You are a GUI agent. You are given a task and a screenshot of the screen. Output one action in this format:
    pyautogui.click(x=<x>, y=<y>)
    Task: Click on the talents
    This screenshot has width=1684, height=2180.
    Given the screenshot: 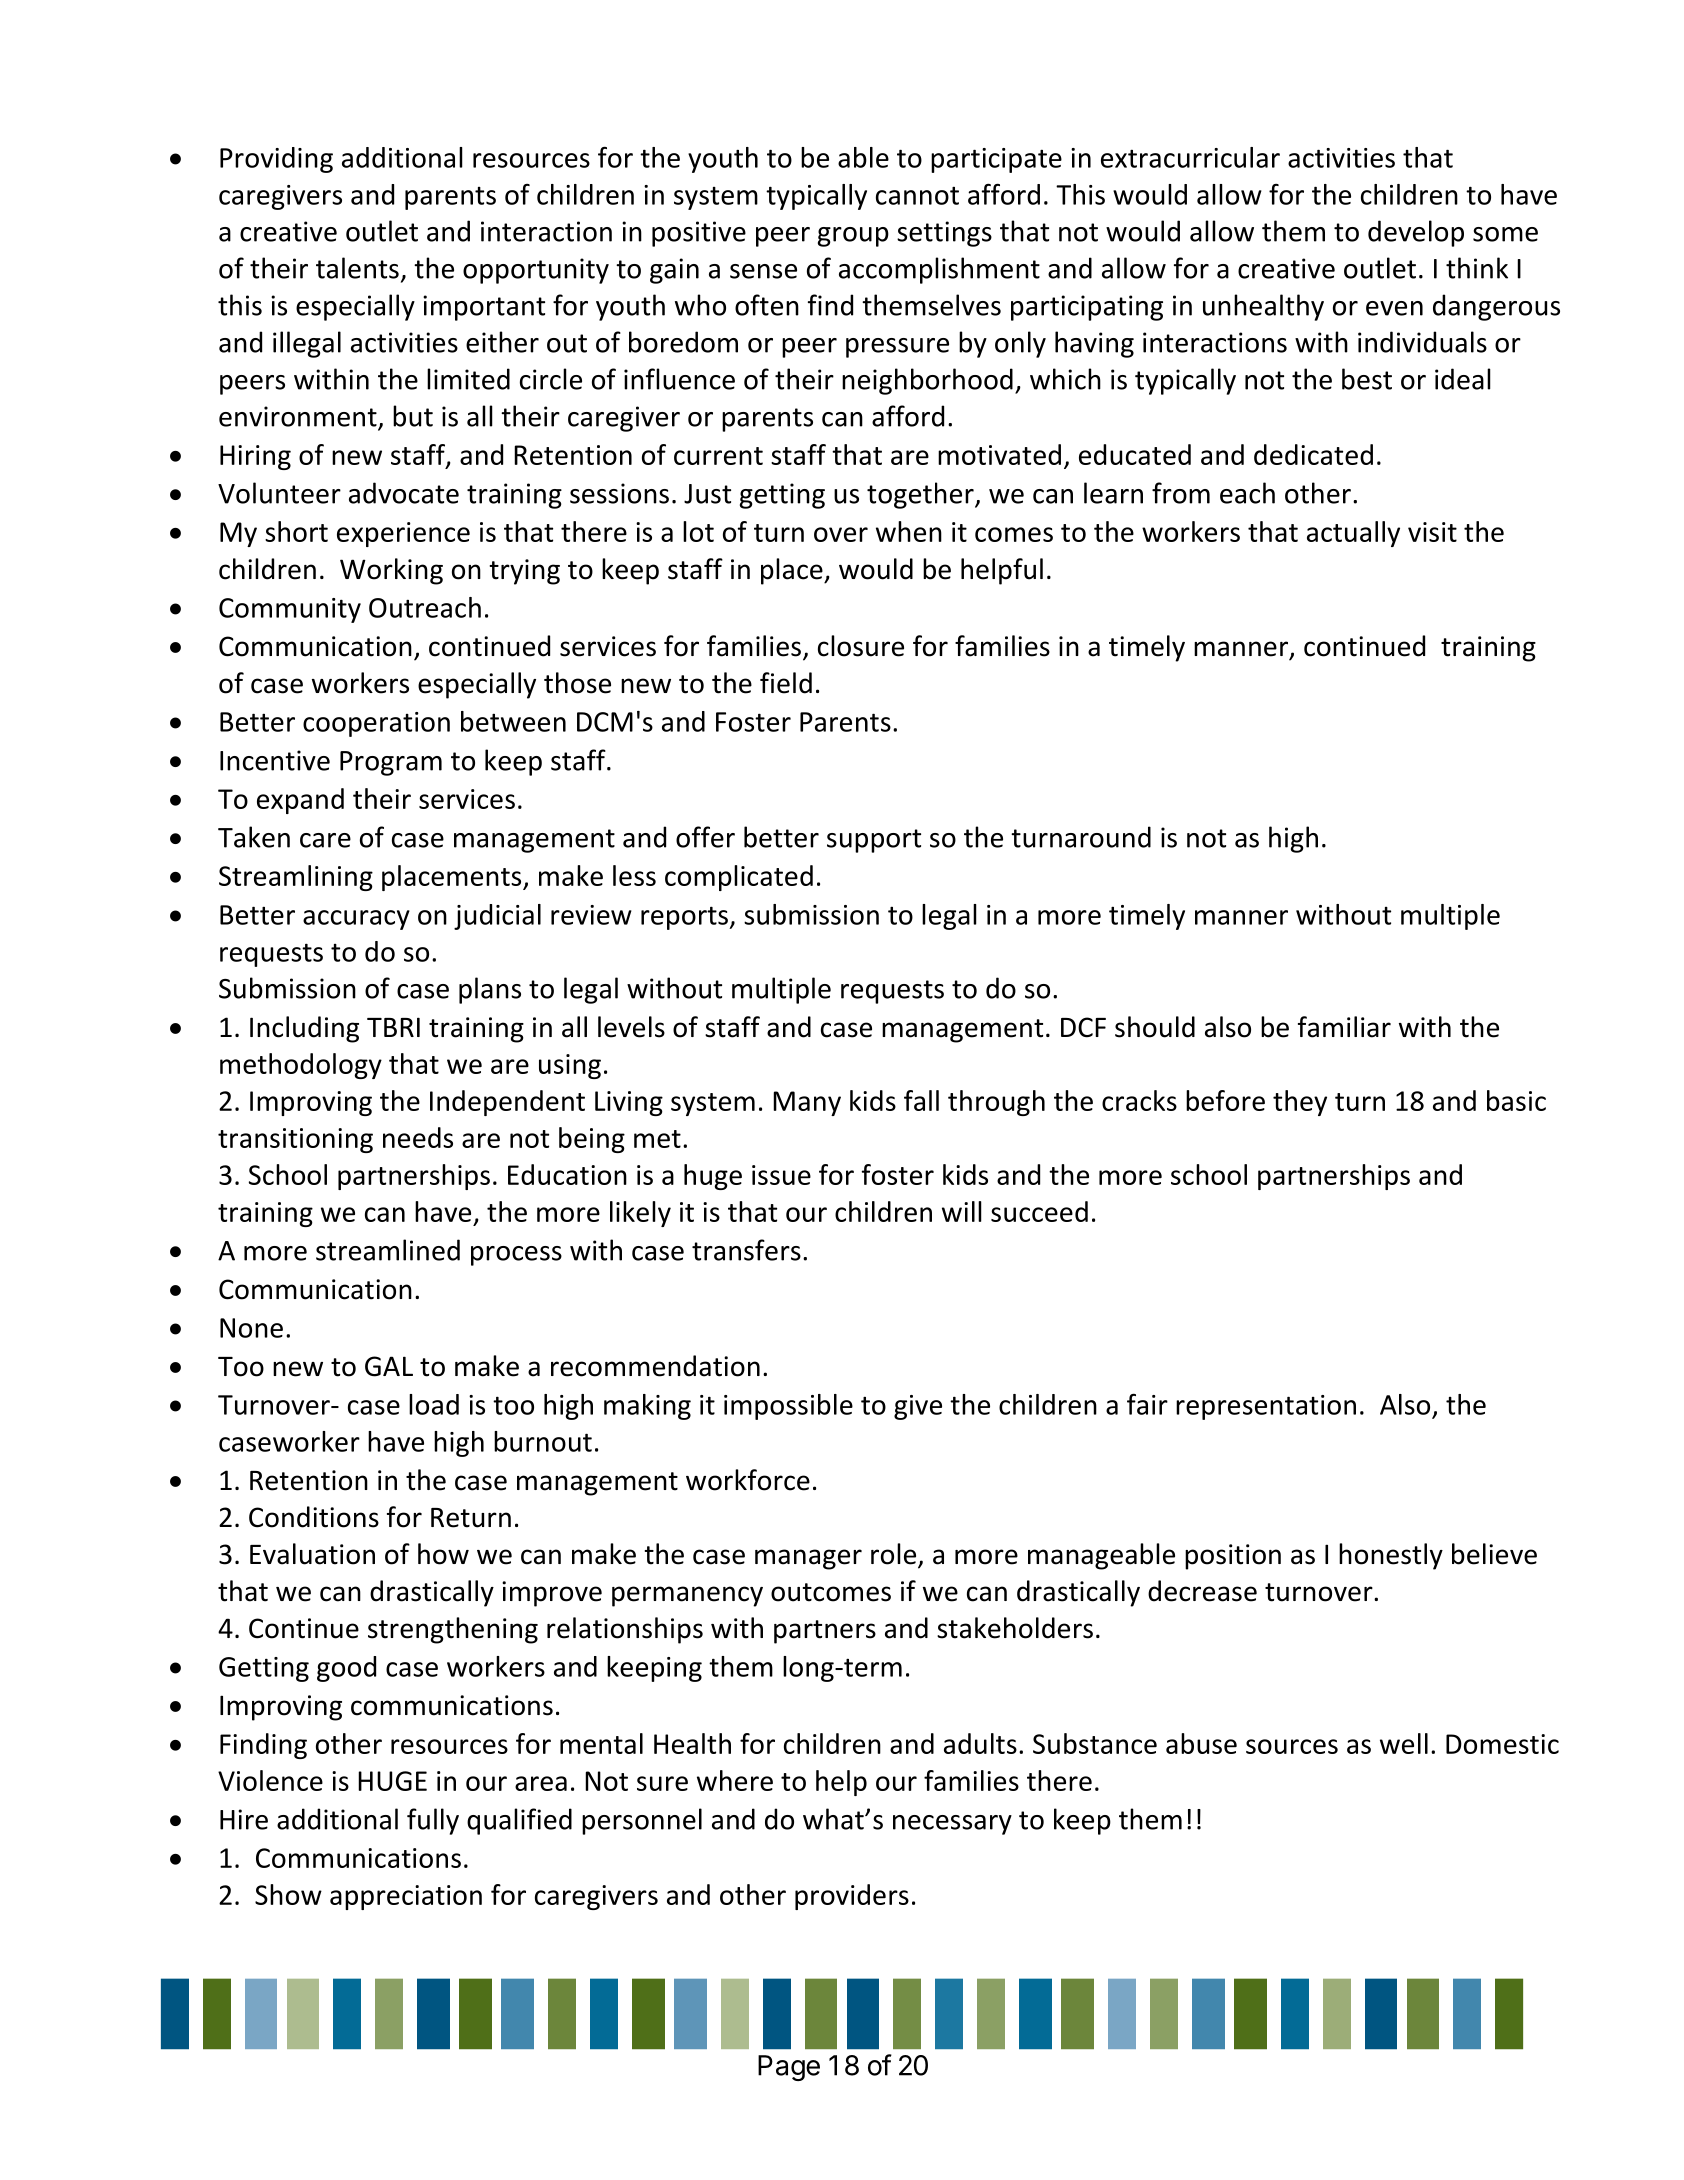 What is the action you would take?
    pyautogui.click(x=357, y=268)
